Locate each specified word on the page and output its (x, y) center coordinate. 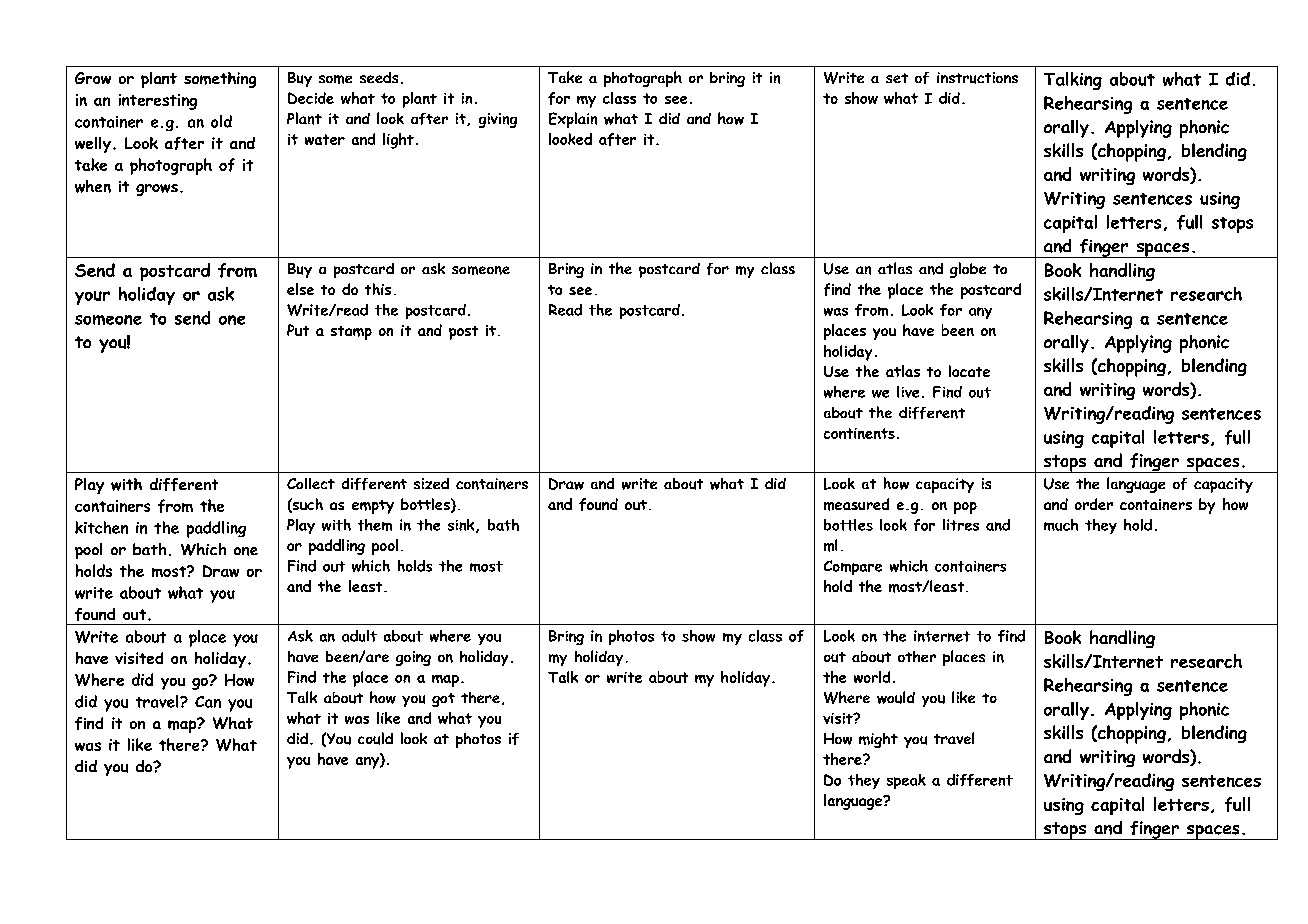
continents (859, 433)
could (375, 738)
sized (431, 483)
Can (208, 702)
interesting (158, 102)
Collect (311, 483)
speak (906, 781)
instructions (977, 78)
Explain (573, 120)
